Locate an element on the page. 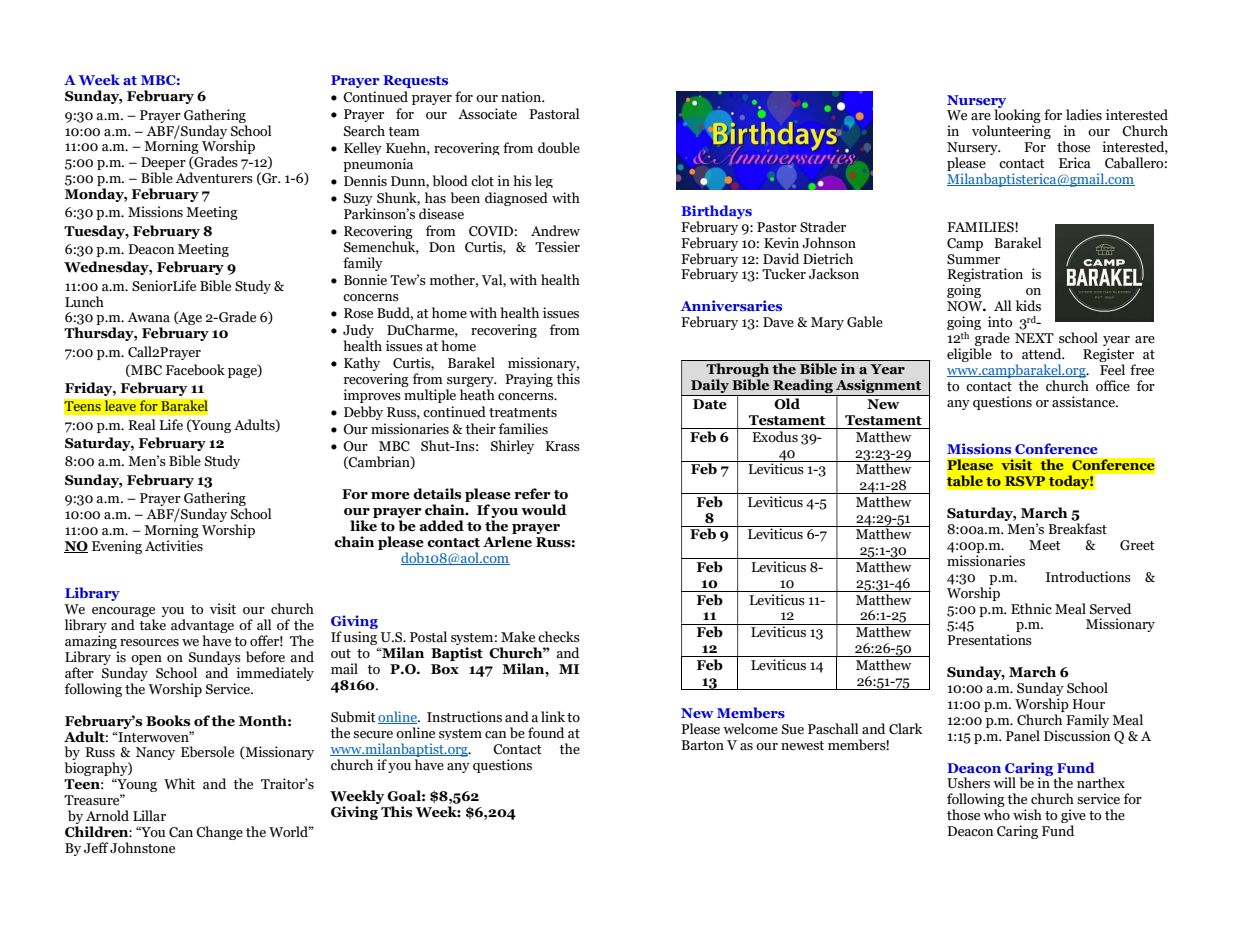 This image has height=952, width=1233. RSVP is located at coordinates (1025, 481).
